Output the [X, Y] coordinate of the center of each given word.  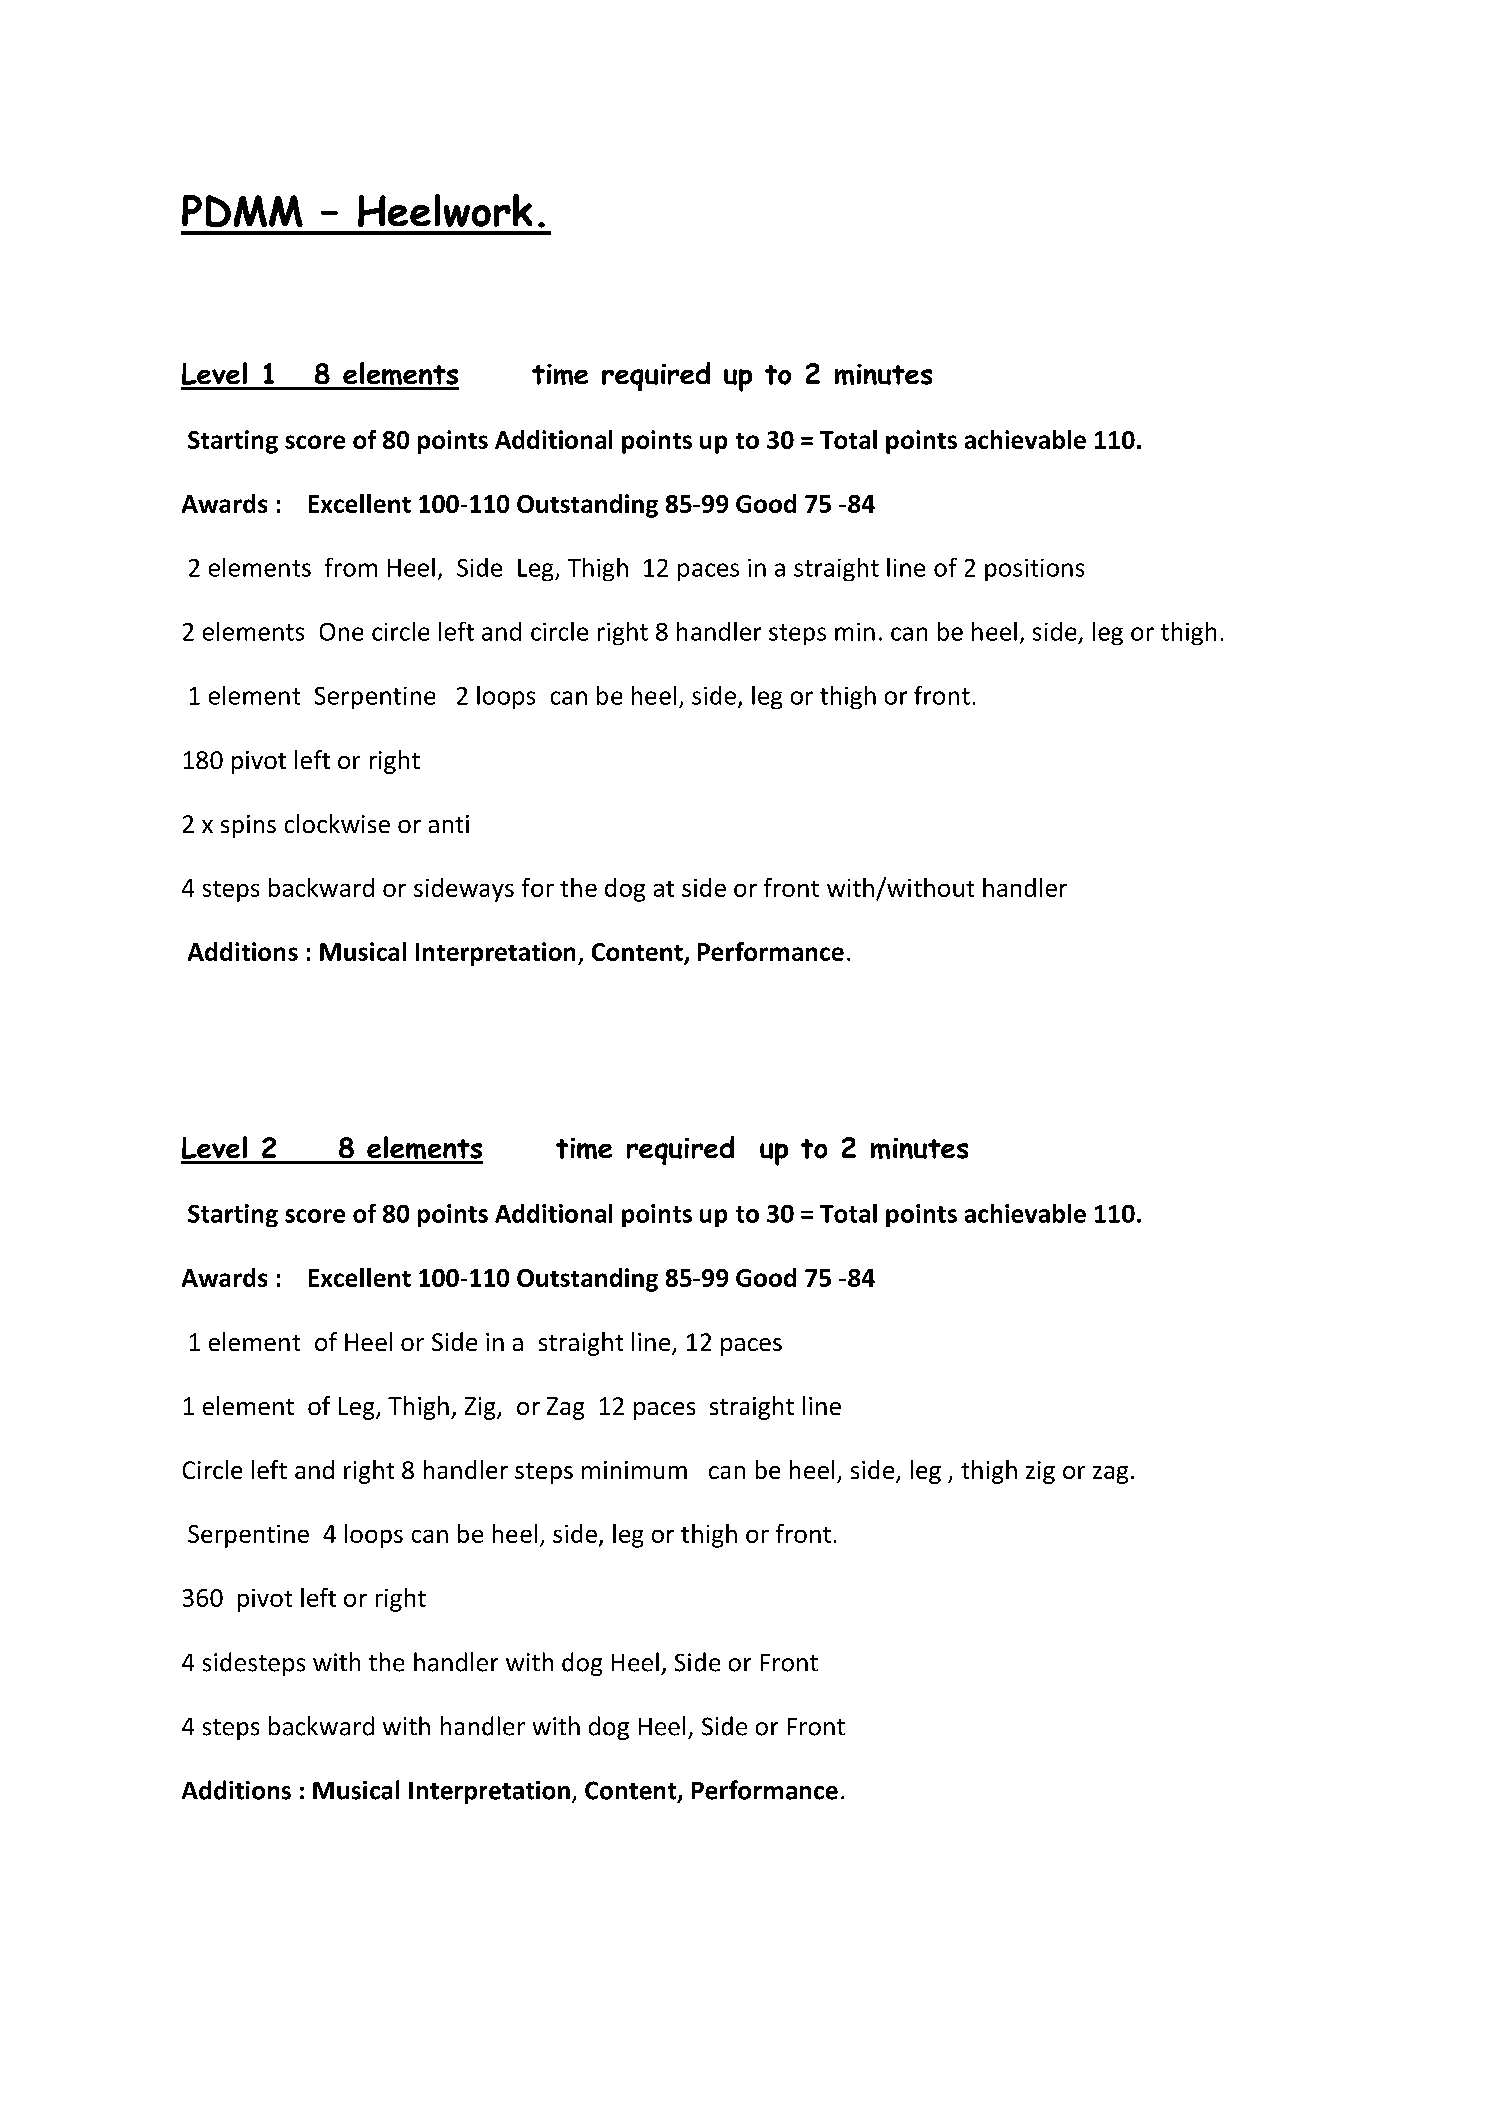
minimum [634, 1470]
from [351, 567]
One [341, 632]
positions [1034, 570]
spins [248, 826]
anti [449, 824]
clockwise [337, 823]
